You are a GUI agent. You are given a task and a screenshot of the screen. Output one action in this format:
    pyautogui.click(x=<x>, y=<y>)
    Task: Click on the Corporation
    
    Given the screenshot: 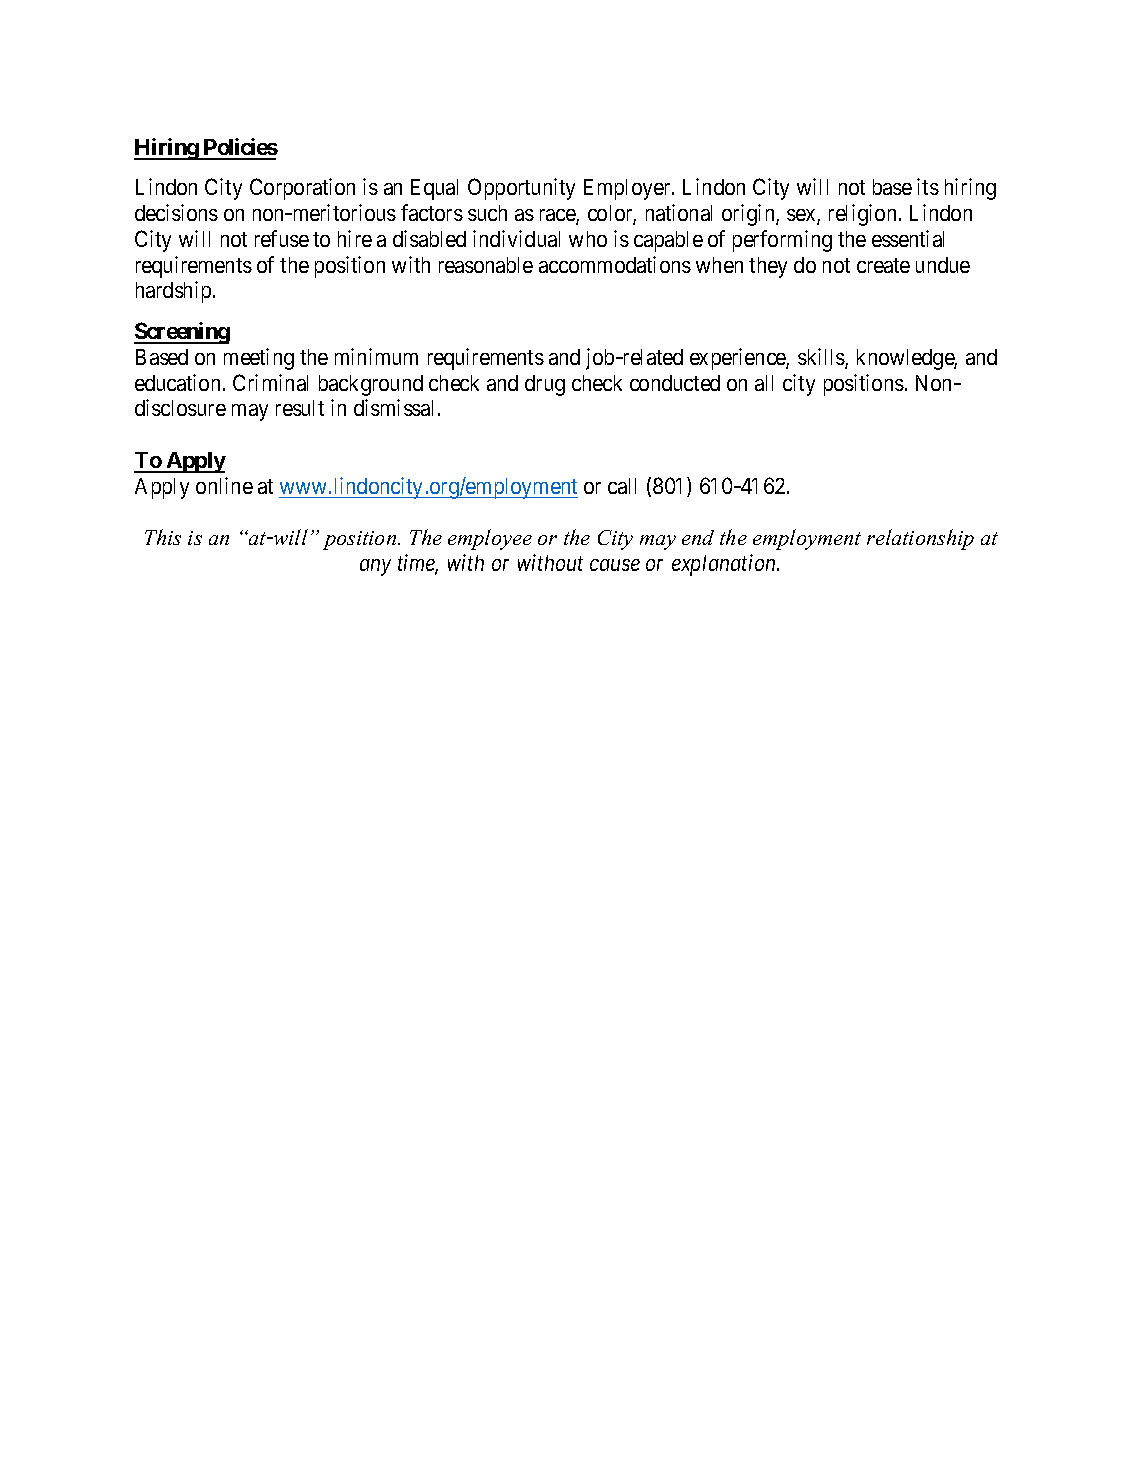 What is the action you would take?
    pyautogui.click(x=302, y=189)
